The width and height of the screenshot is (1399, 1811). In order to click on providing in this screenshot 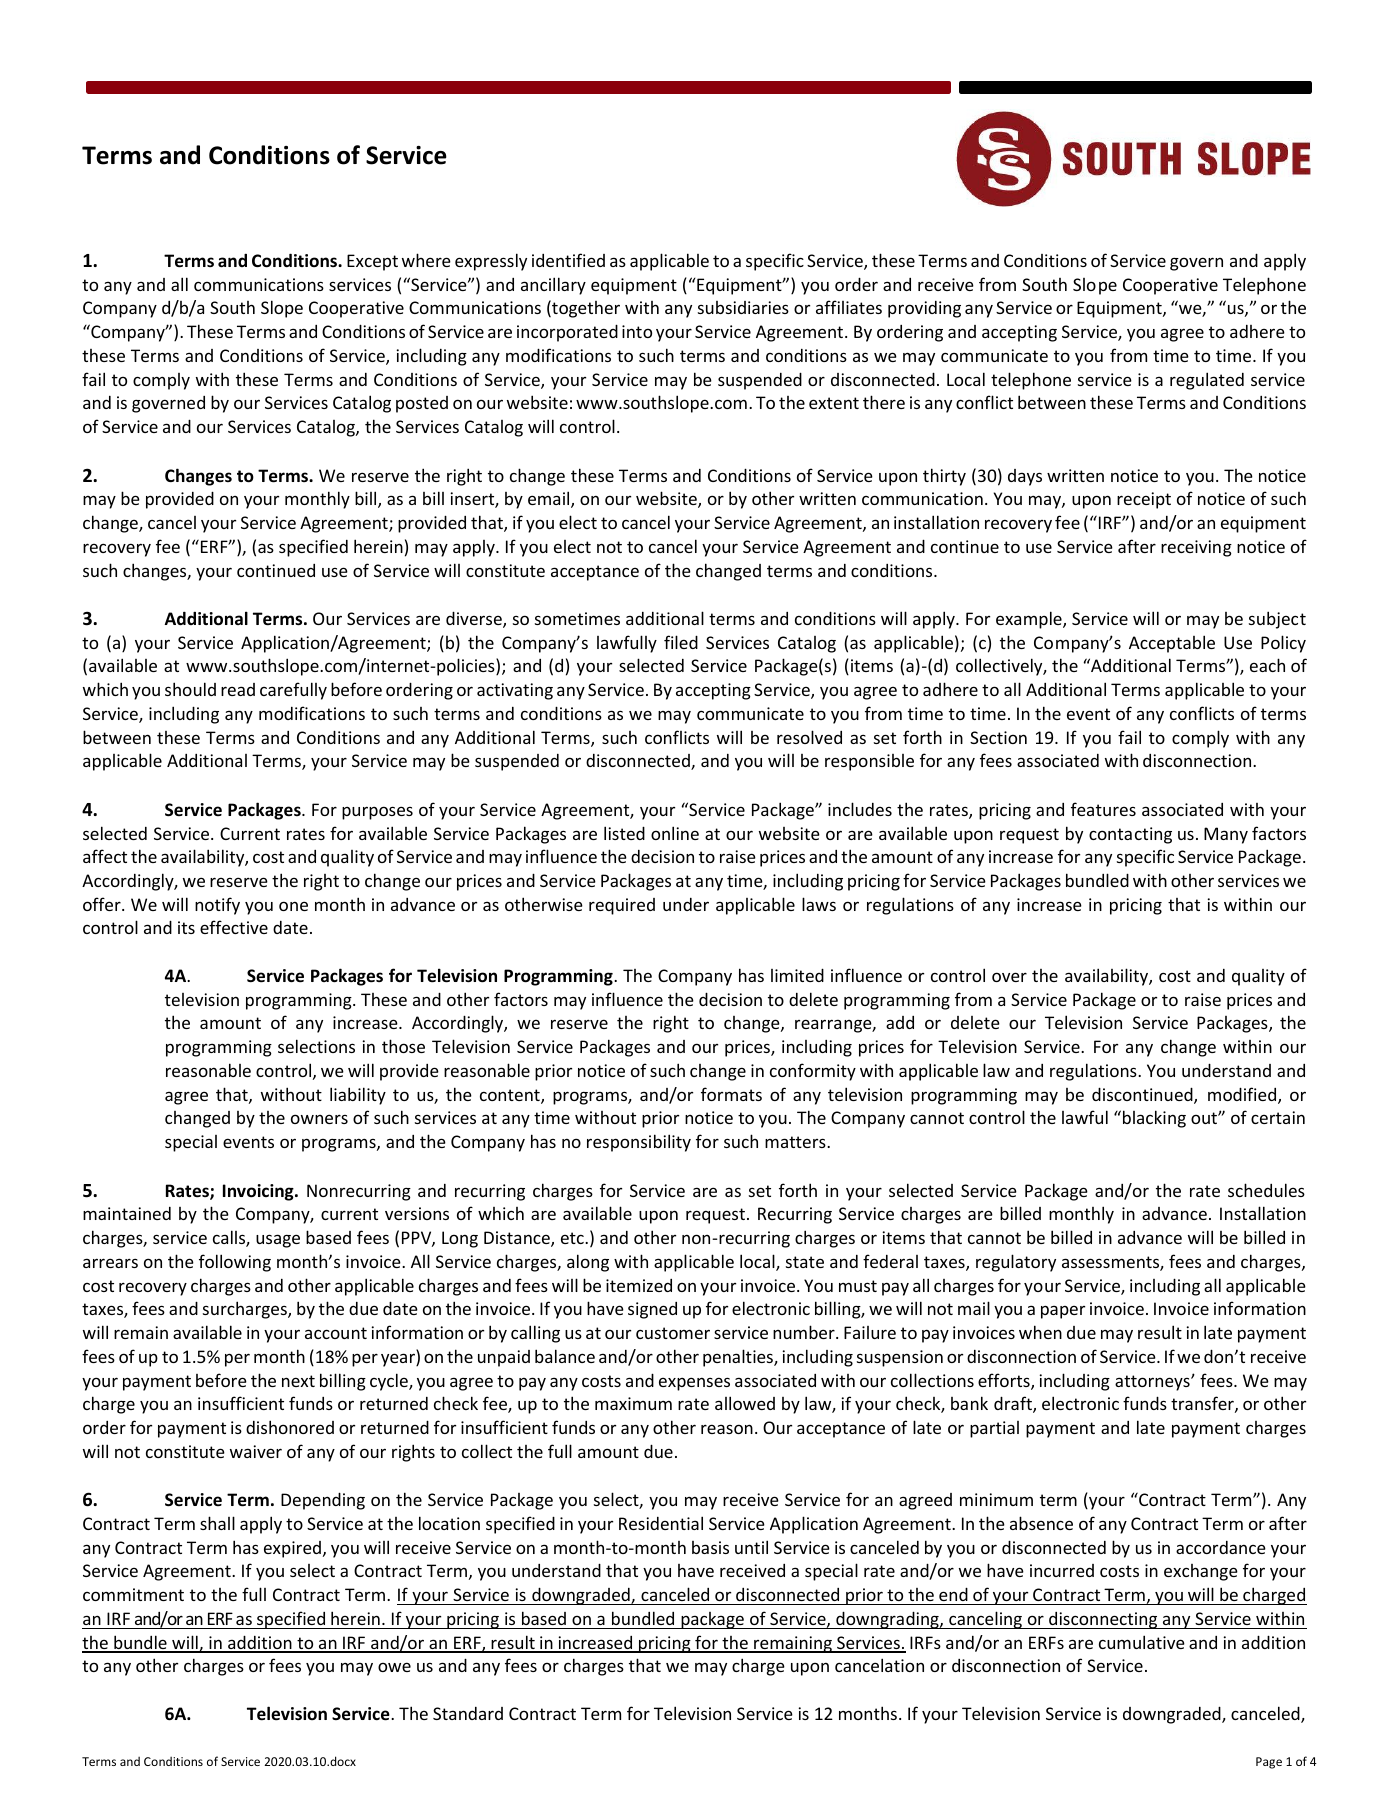, I will do `click(924, 309)`.
